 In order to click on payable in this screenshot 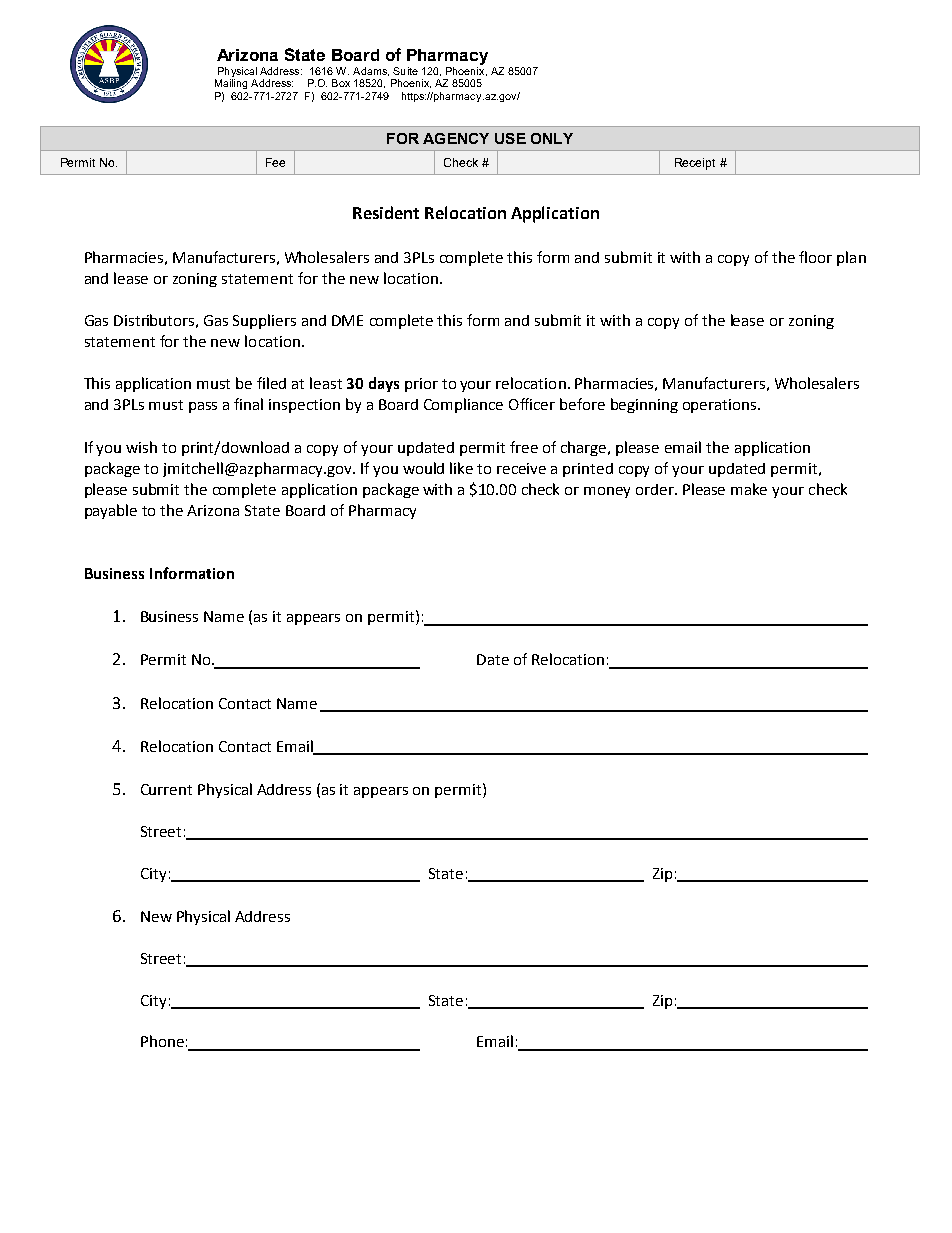, I will do `click(111, 511)`.
